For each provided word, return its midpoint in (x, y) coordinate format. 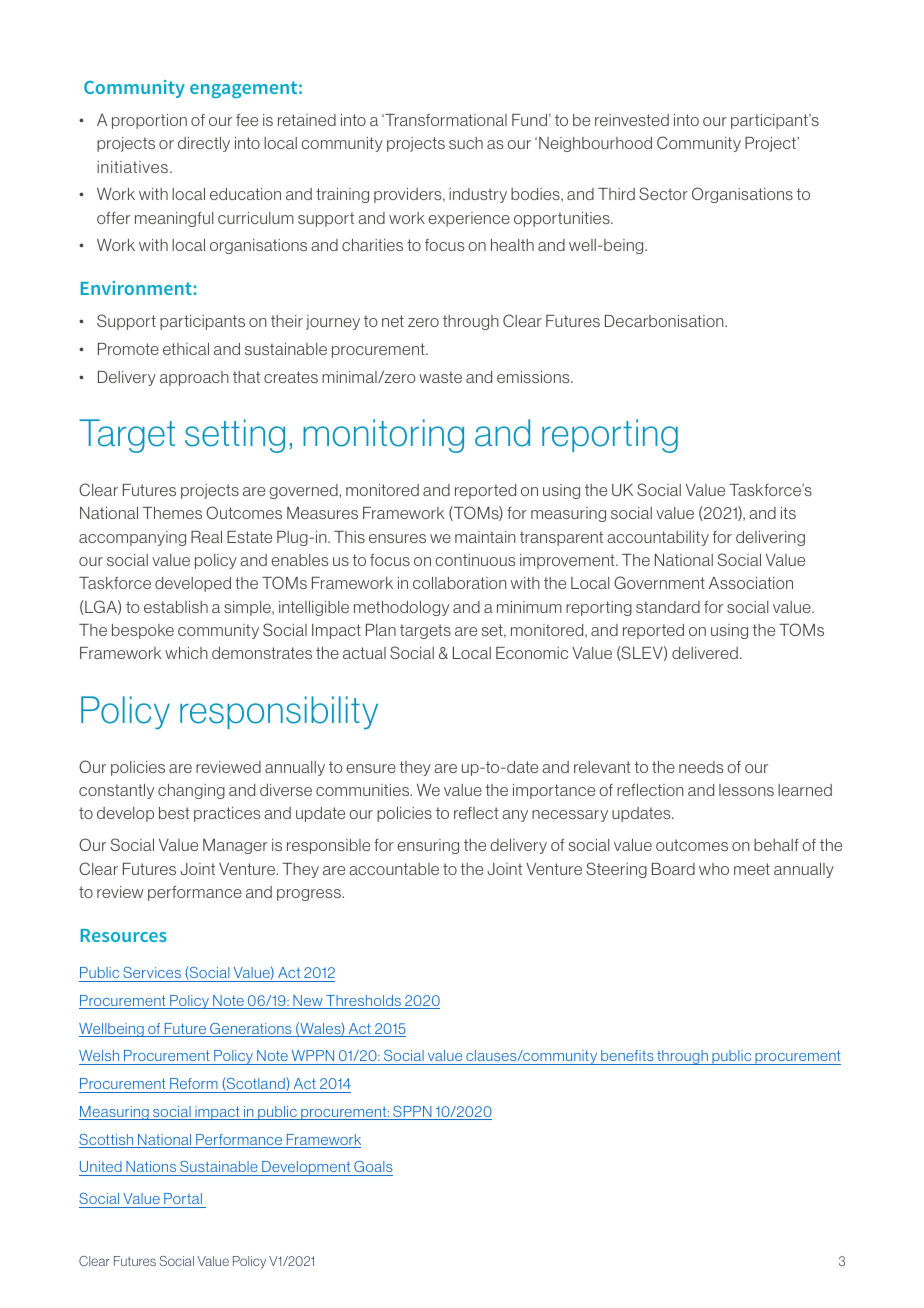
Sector (663, 193)
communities (364, 790)
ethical (186, 349)
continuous (475, 560)
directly (204, 144)
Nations (151, 1166)
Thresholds (364, 1002)
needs (701, 767)
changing (191, 791)
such (466, 143)
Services (152, 972)
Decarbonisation (665, 321)
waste (440, 377)
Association (751, 583)
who (714, 869)
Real (206, 537)
